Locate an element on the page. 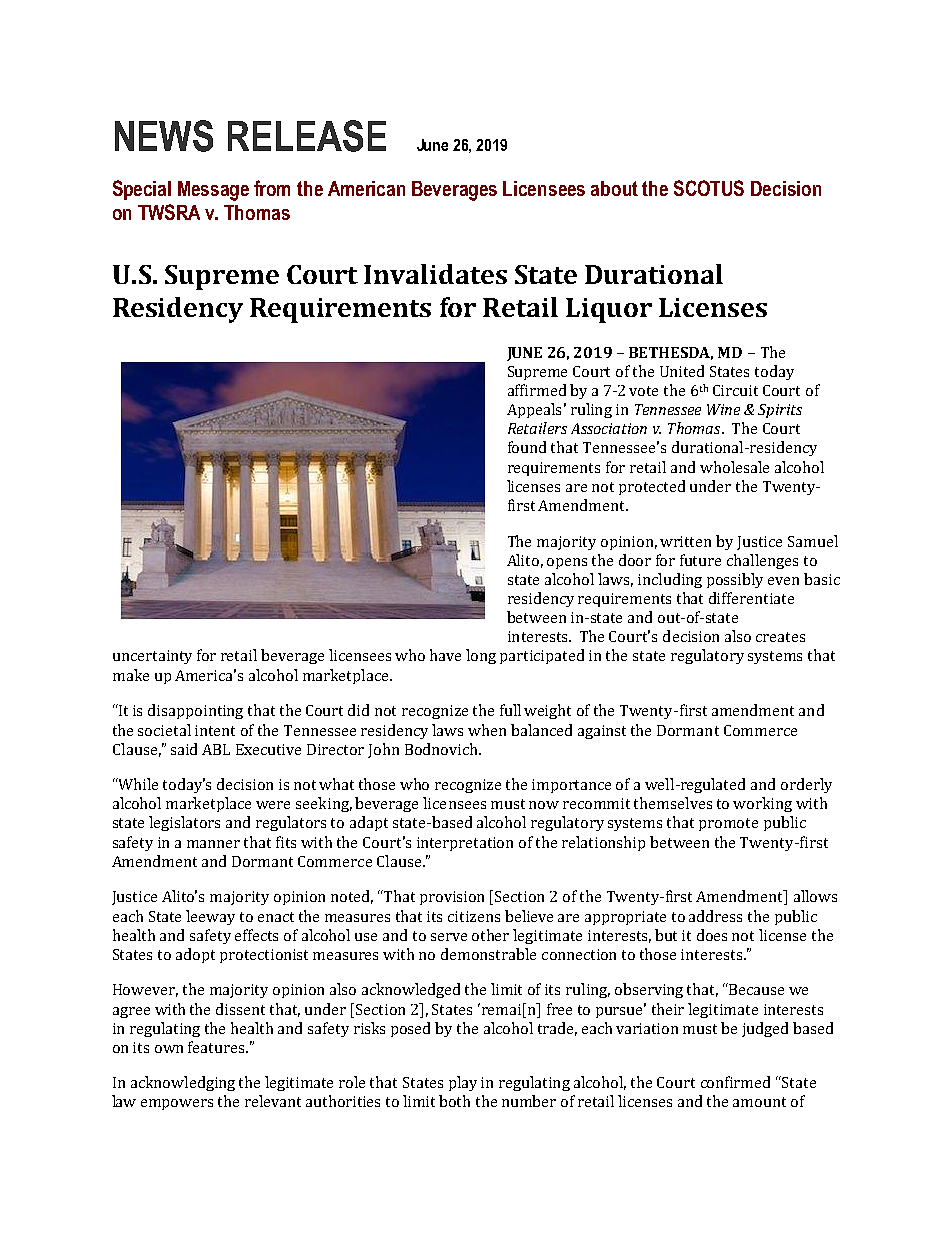  found is located at coordinates (527, 447).
